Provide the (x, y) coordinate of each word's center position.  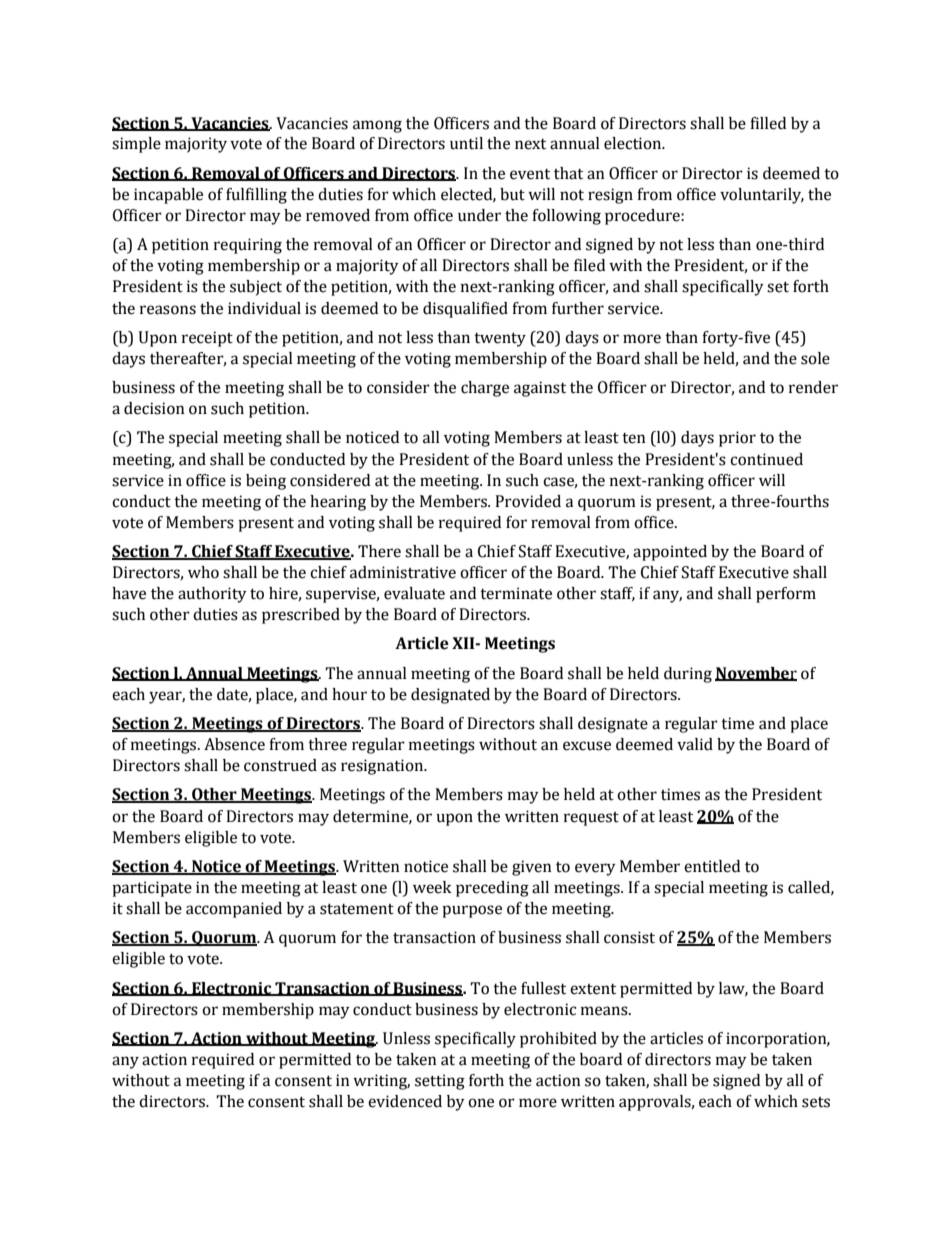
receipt (207, 339)
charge (485, 389)
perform (786, 595)
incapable (168, 196)
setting (440, 1082)
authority (212, 595)
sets (816, 1102)
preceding (492, 889)
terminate (516, 593)
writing (381, 1082)
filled (768, 123)
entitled (712, 866)
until (466, 143)
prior (737, 439)
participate (152, 889)
